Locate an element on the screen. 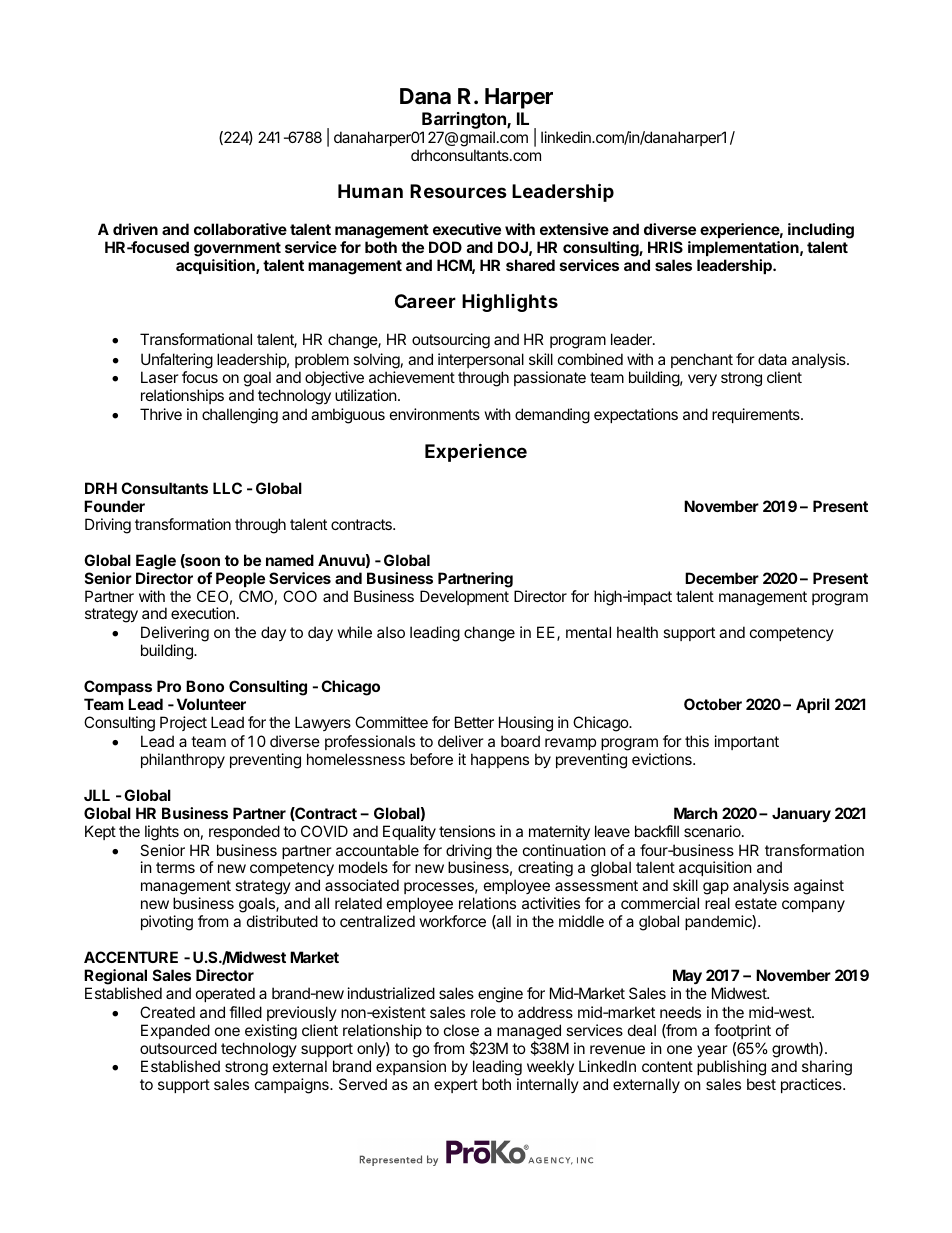 The image size is (952, 1233). including is located at coordinates (821, 231).
